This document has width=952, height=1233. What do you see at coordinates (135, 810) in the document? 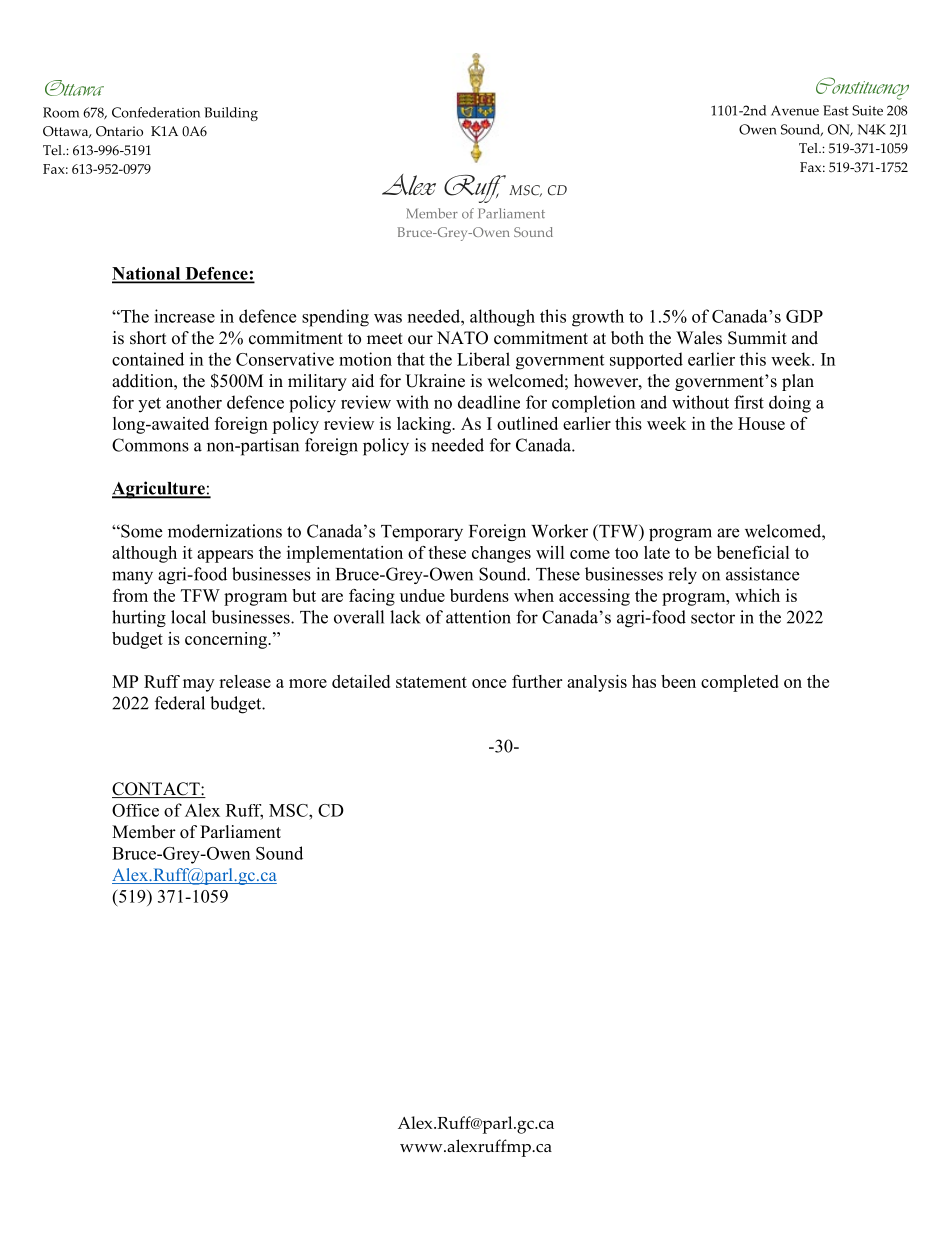
I see `Office` at bounding box center [135, 810].
